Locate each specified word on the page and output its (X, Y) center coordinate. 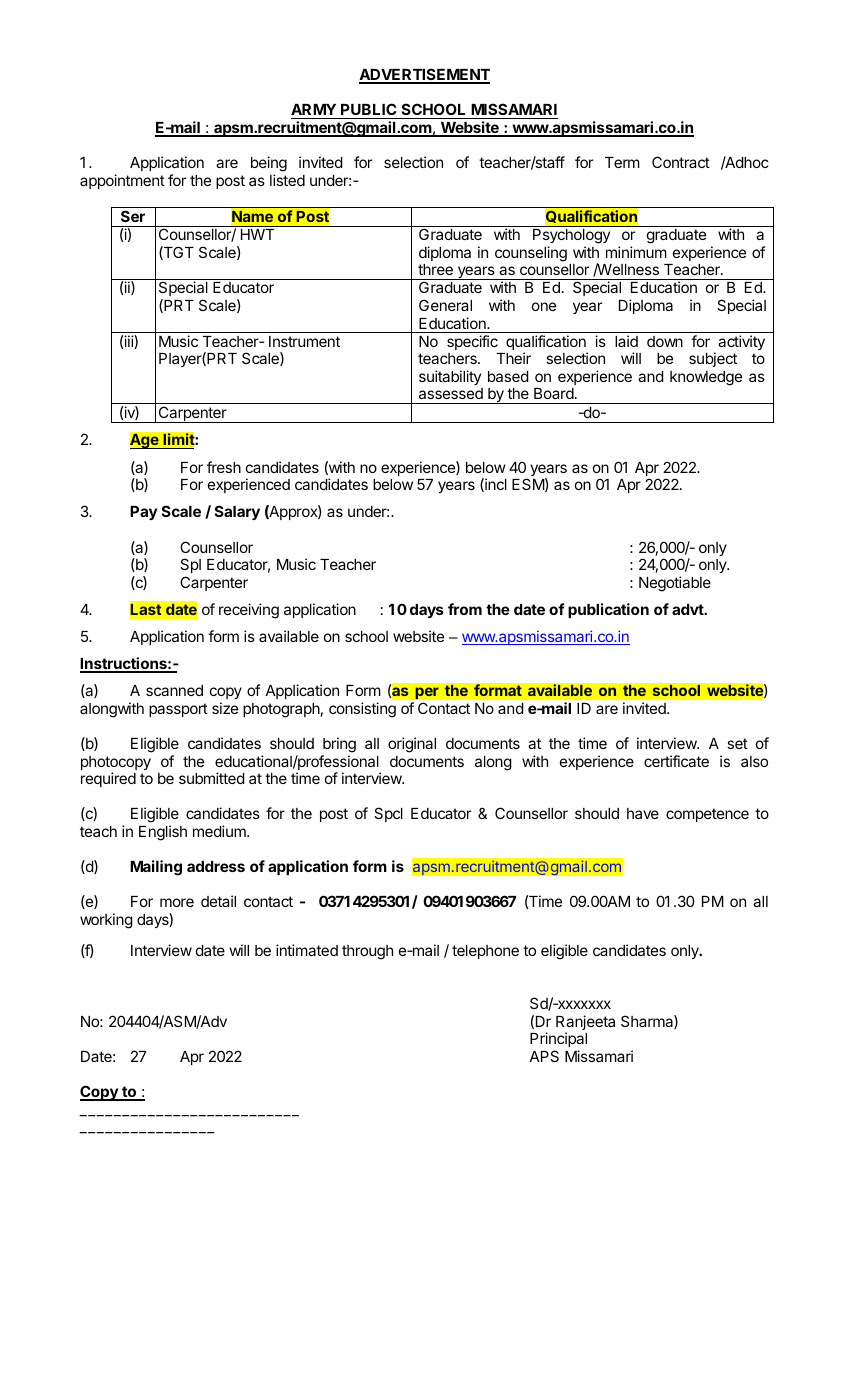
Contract (681, 162)
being (269, 165)
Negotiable (675, 584)
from (465, 609)
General (445, 305)
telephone (485, 952)
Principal (558, 1041)
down (665, 341)
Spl (190, 565)
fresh (224, 467)
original (412, 745)
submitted (212, 778)
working (106, 921)
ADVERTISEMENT (424, 75)
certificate (676, 761)
